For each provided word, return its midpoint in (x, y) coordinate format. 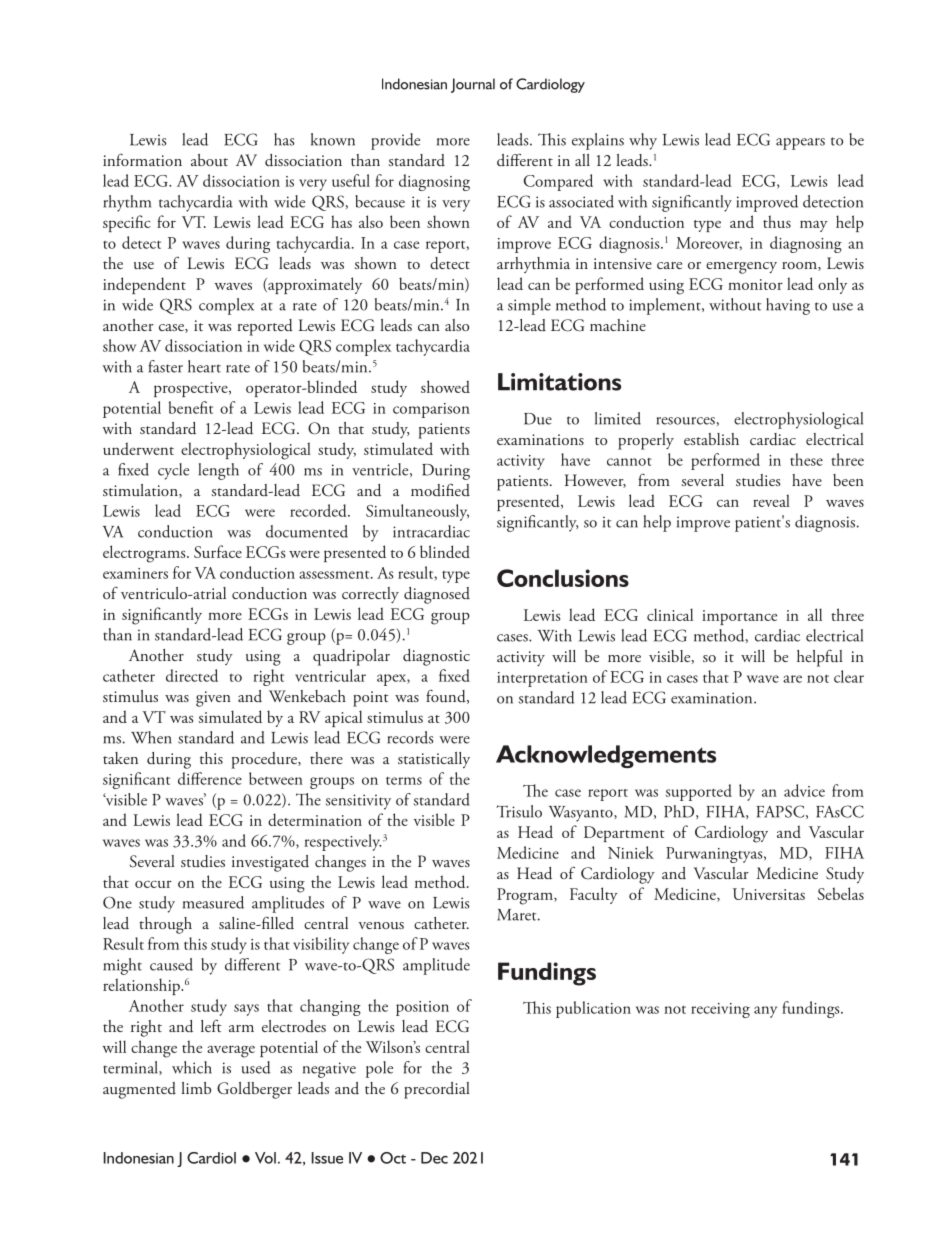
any (765, 1012)
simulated (230, 716)
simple (529, 306)
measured (213, 902)
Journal (473, 85)
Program (526, 896)
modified (440, 490)
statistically (434, 760)
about (209, 160)
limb (196, 1088)
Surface (218, 551)
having (788, 306)
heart (204, 366)
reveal (771, 500)
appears (800, 144)
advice (804, 790)
